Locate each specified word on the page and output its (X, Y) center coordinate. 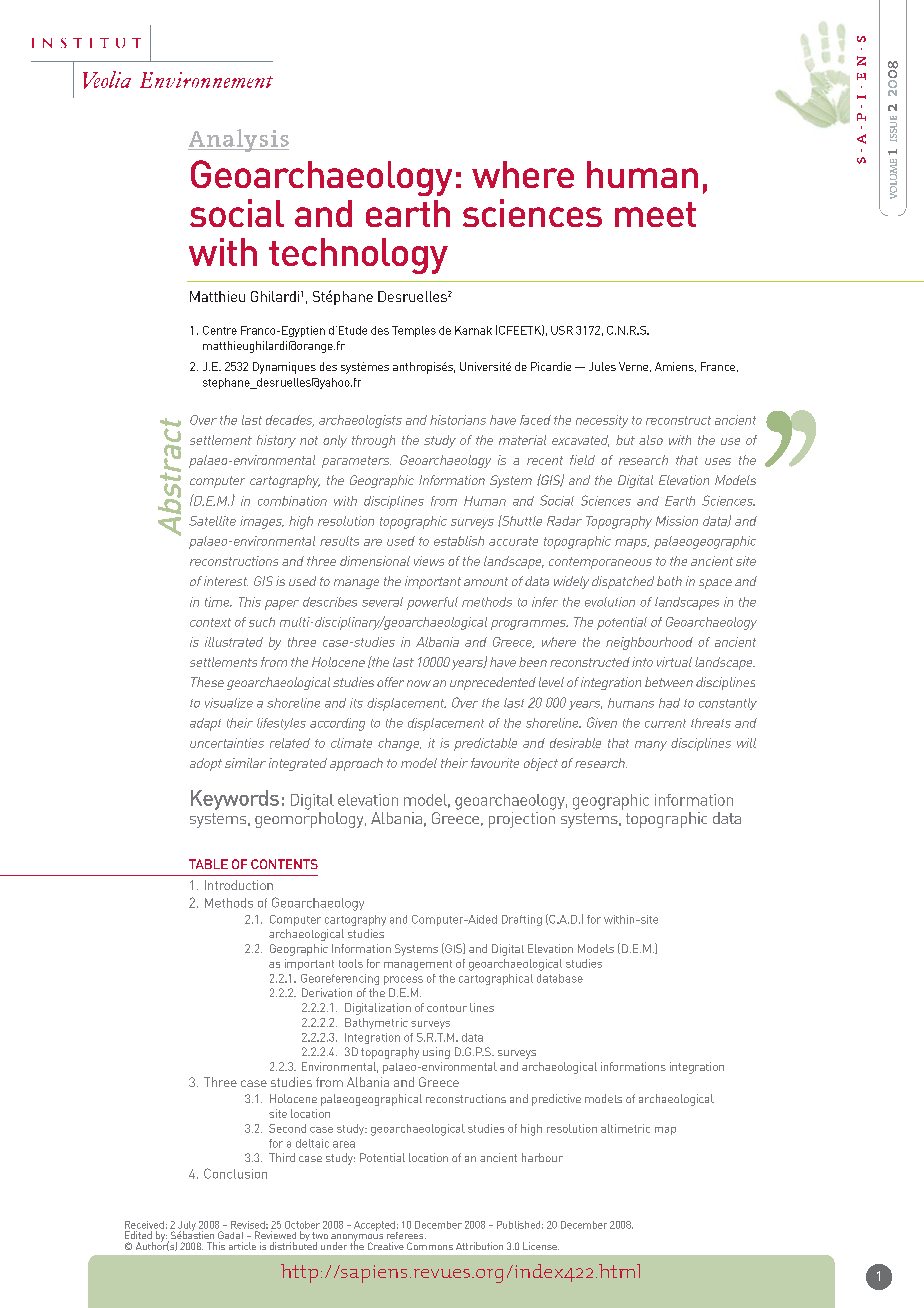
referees (406, 1235)
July (187, 1227)
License (541, 1246)
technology (358, 256)
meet (655, 214)
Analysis (238, 140)
